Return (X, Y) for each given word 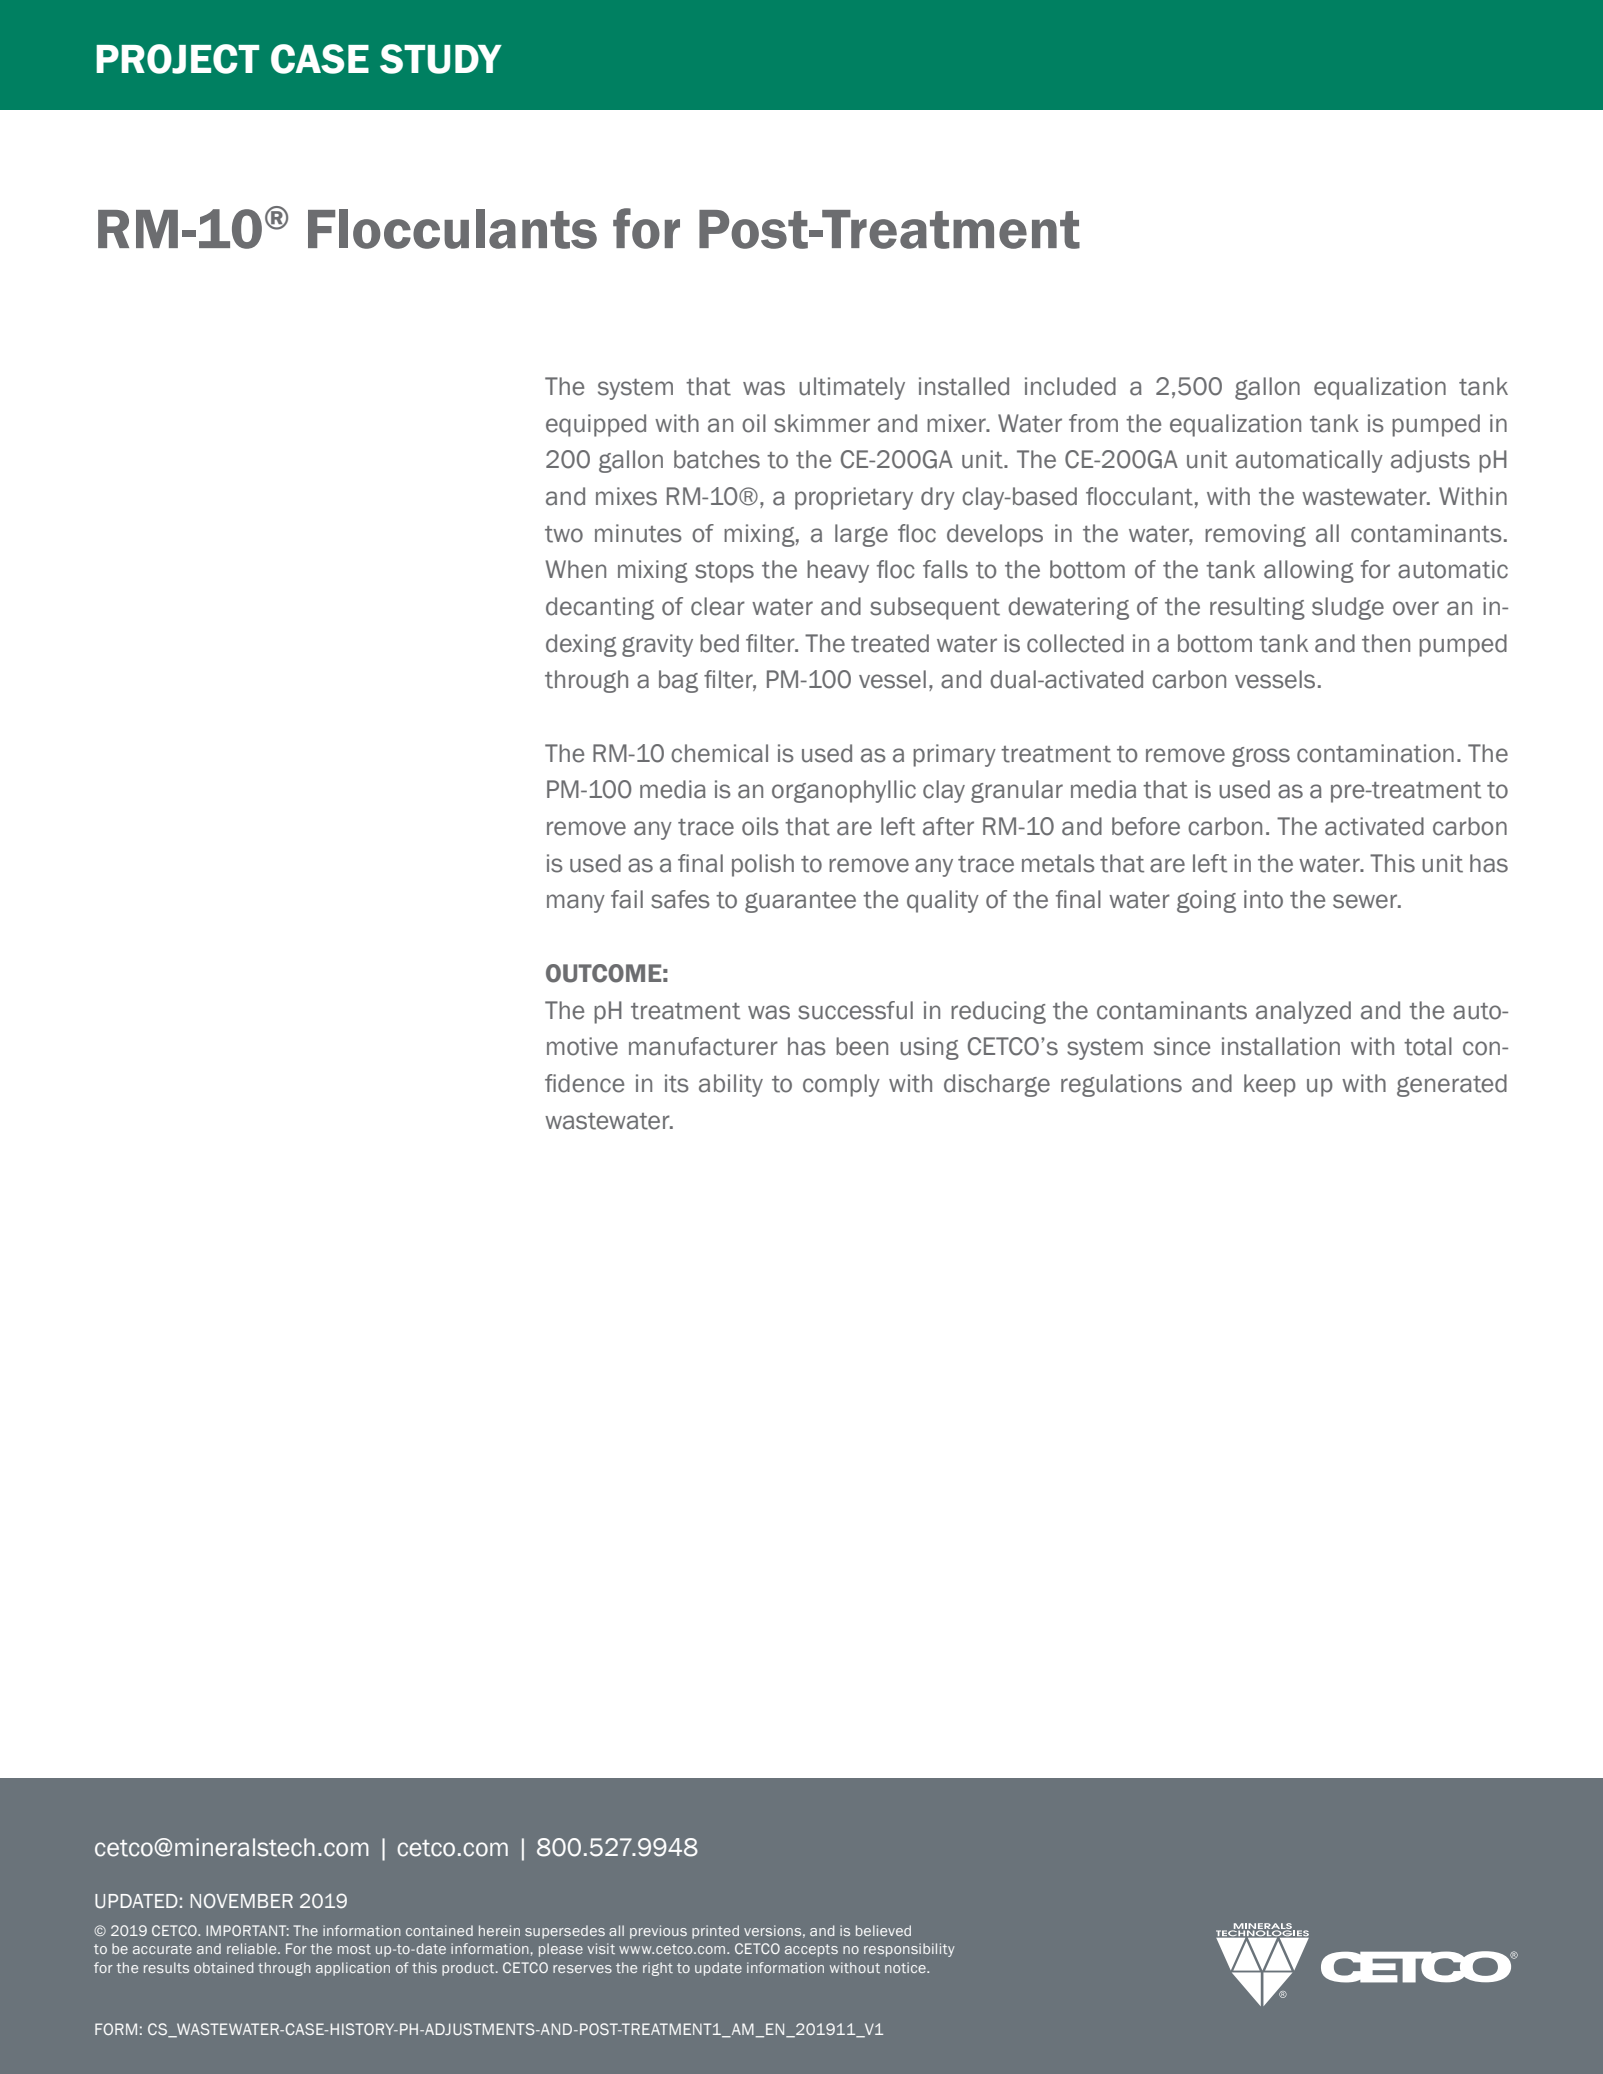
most (354, 1949)
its (677, 1083)
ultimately (852, 388)
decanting (600, 608)
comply (841, 1085)
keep (1270, 1085)
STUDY (441, 59)
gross (1261, 757)
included (1070, 386)
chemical (719, 753)
